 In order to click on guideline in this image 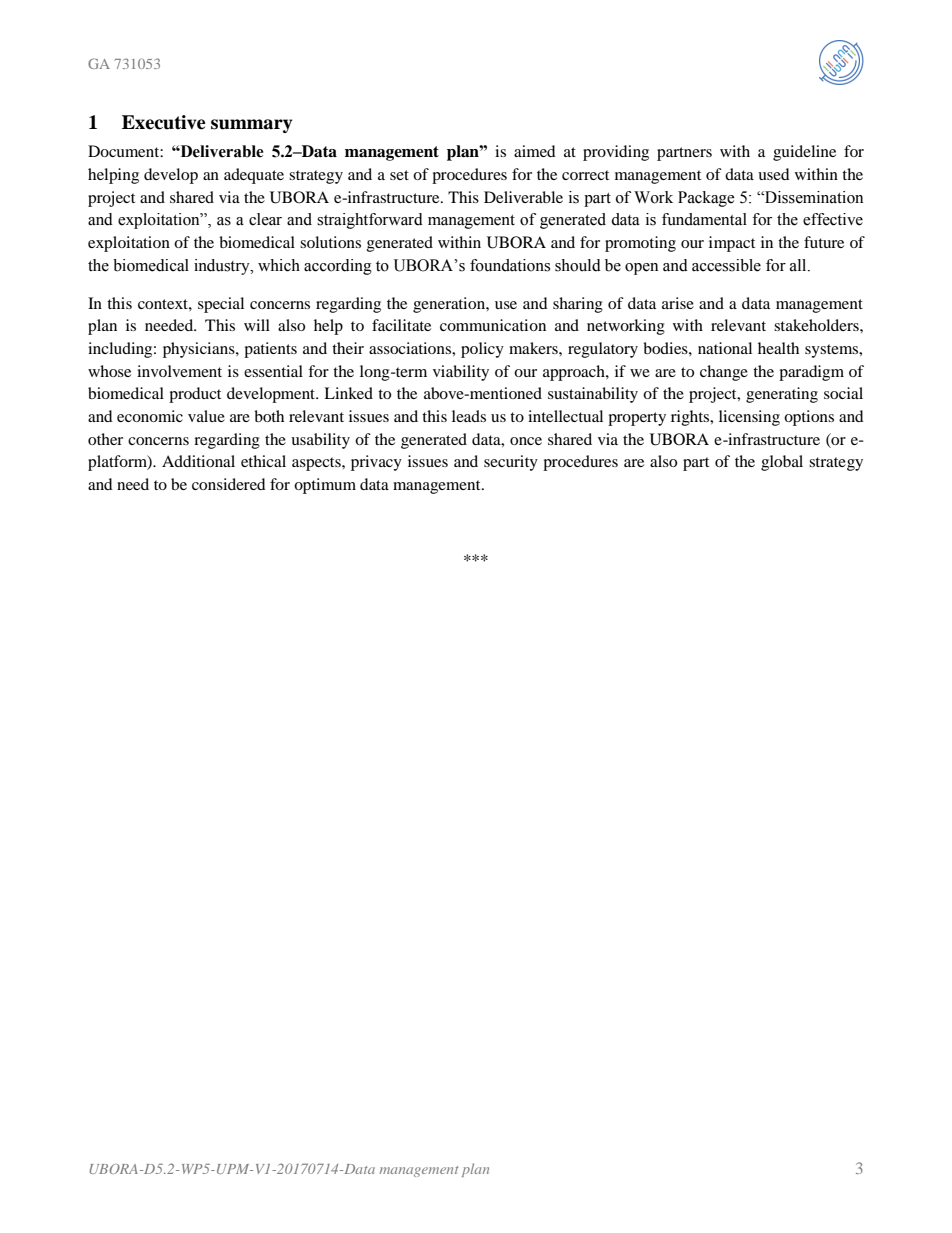, I will do `click(804, 153)`.
